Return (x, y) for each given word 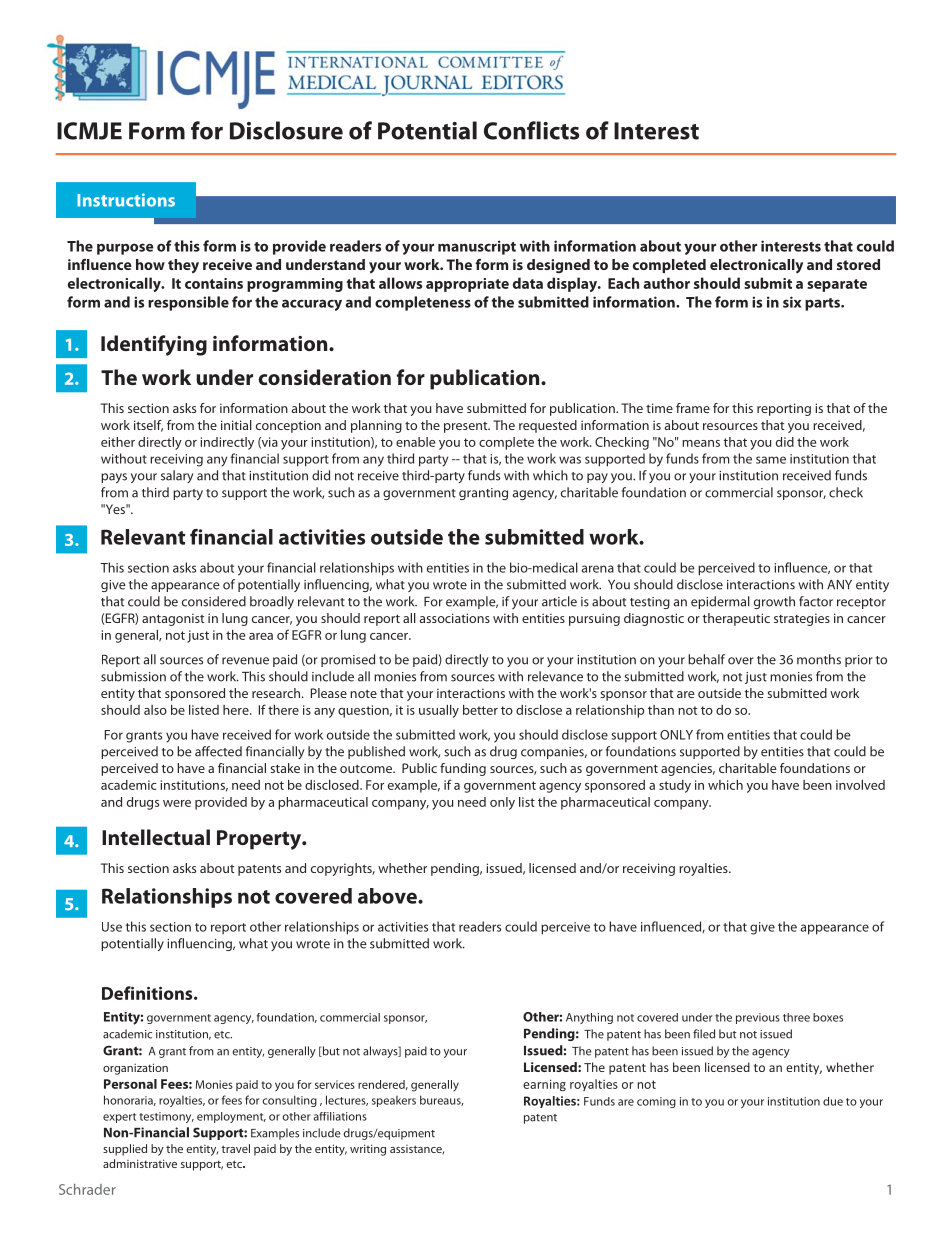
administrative (140, 1163)
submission (133, 676)
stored (858, 264)
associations (455, 618)
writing (368, 1150)
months (819, 659)
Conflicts (531, 130)
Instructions (126, 200)
